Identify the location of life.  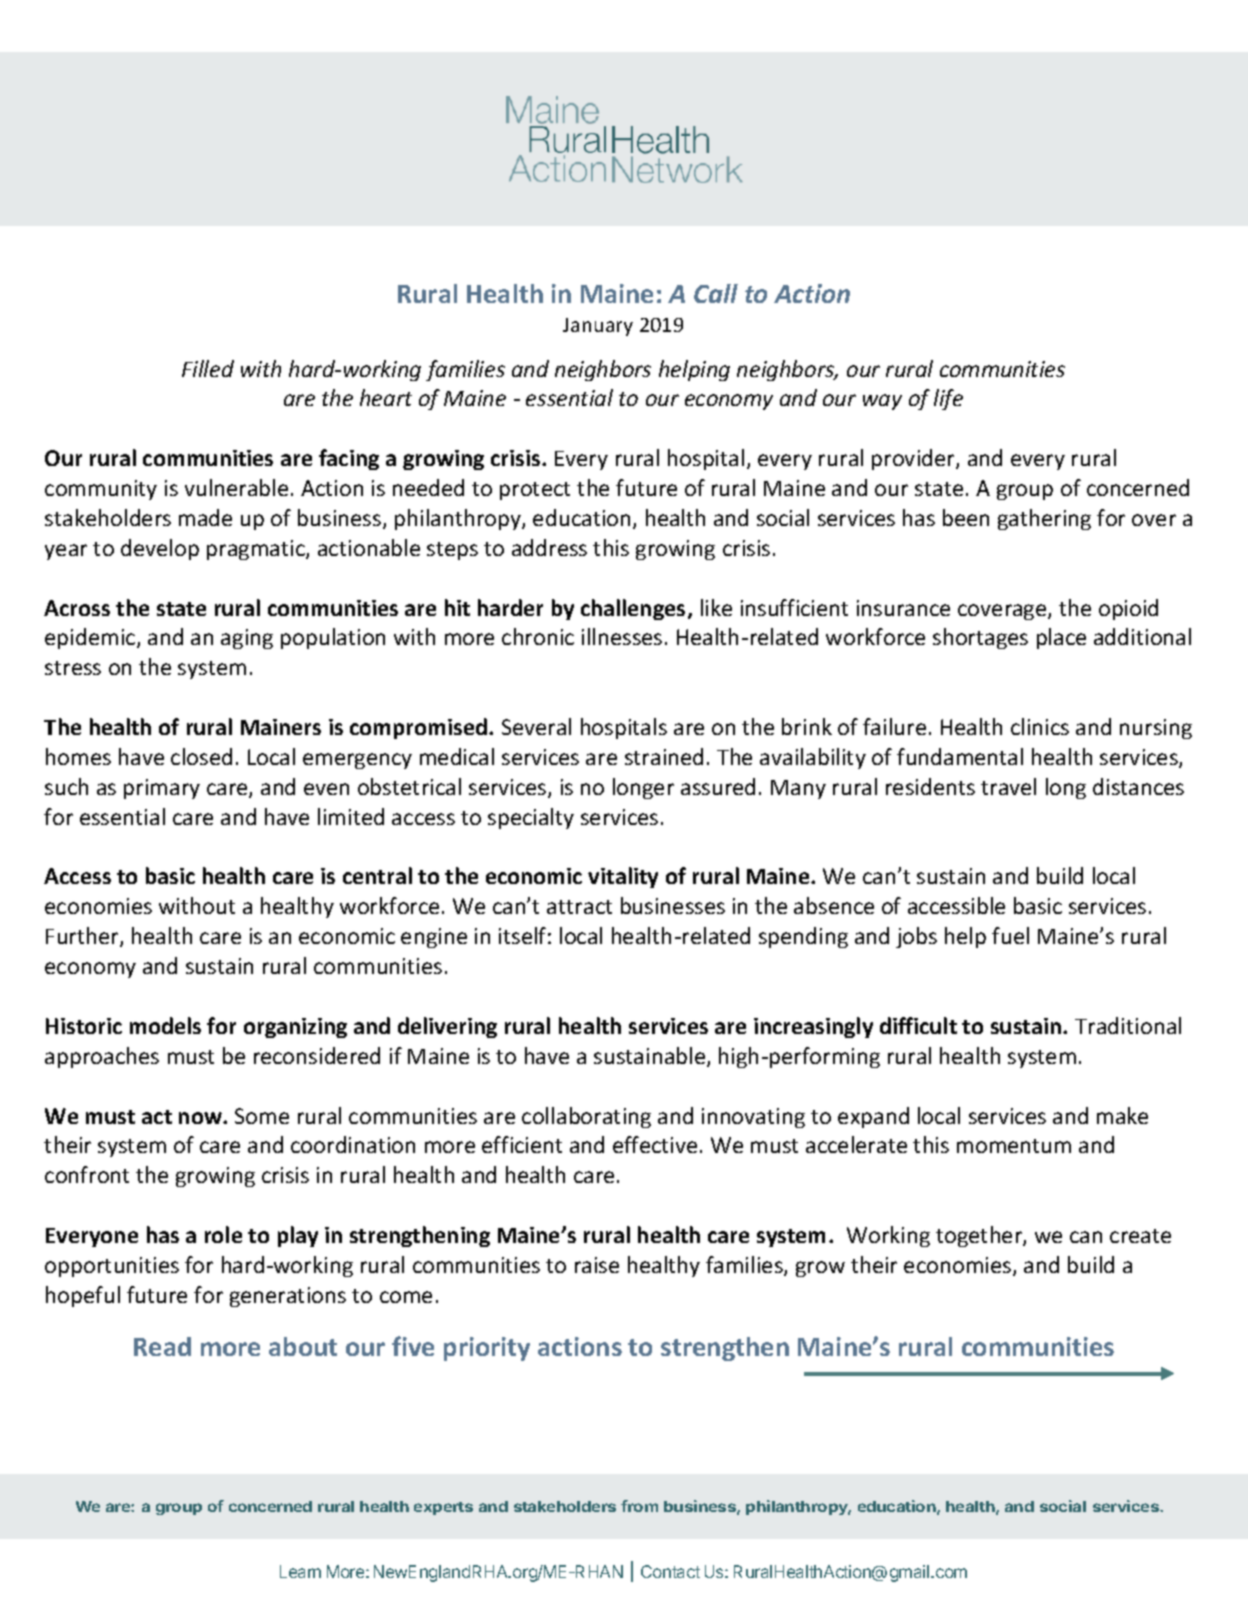
(948, 399).
